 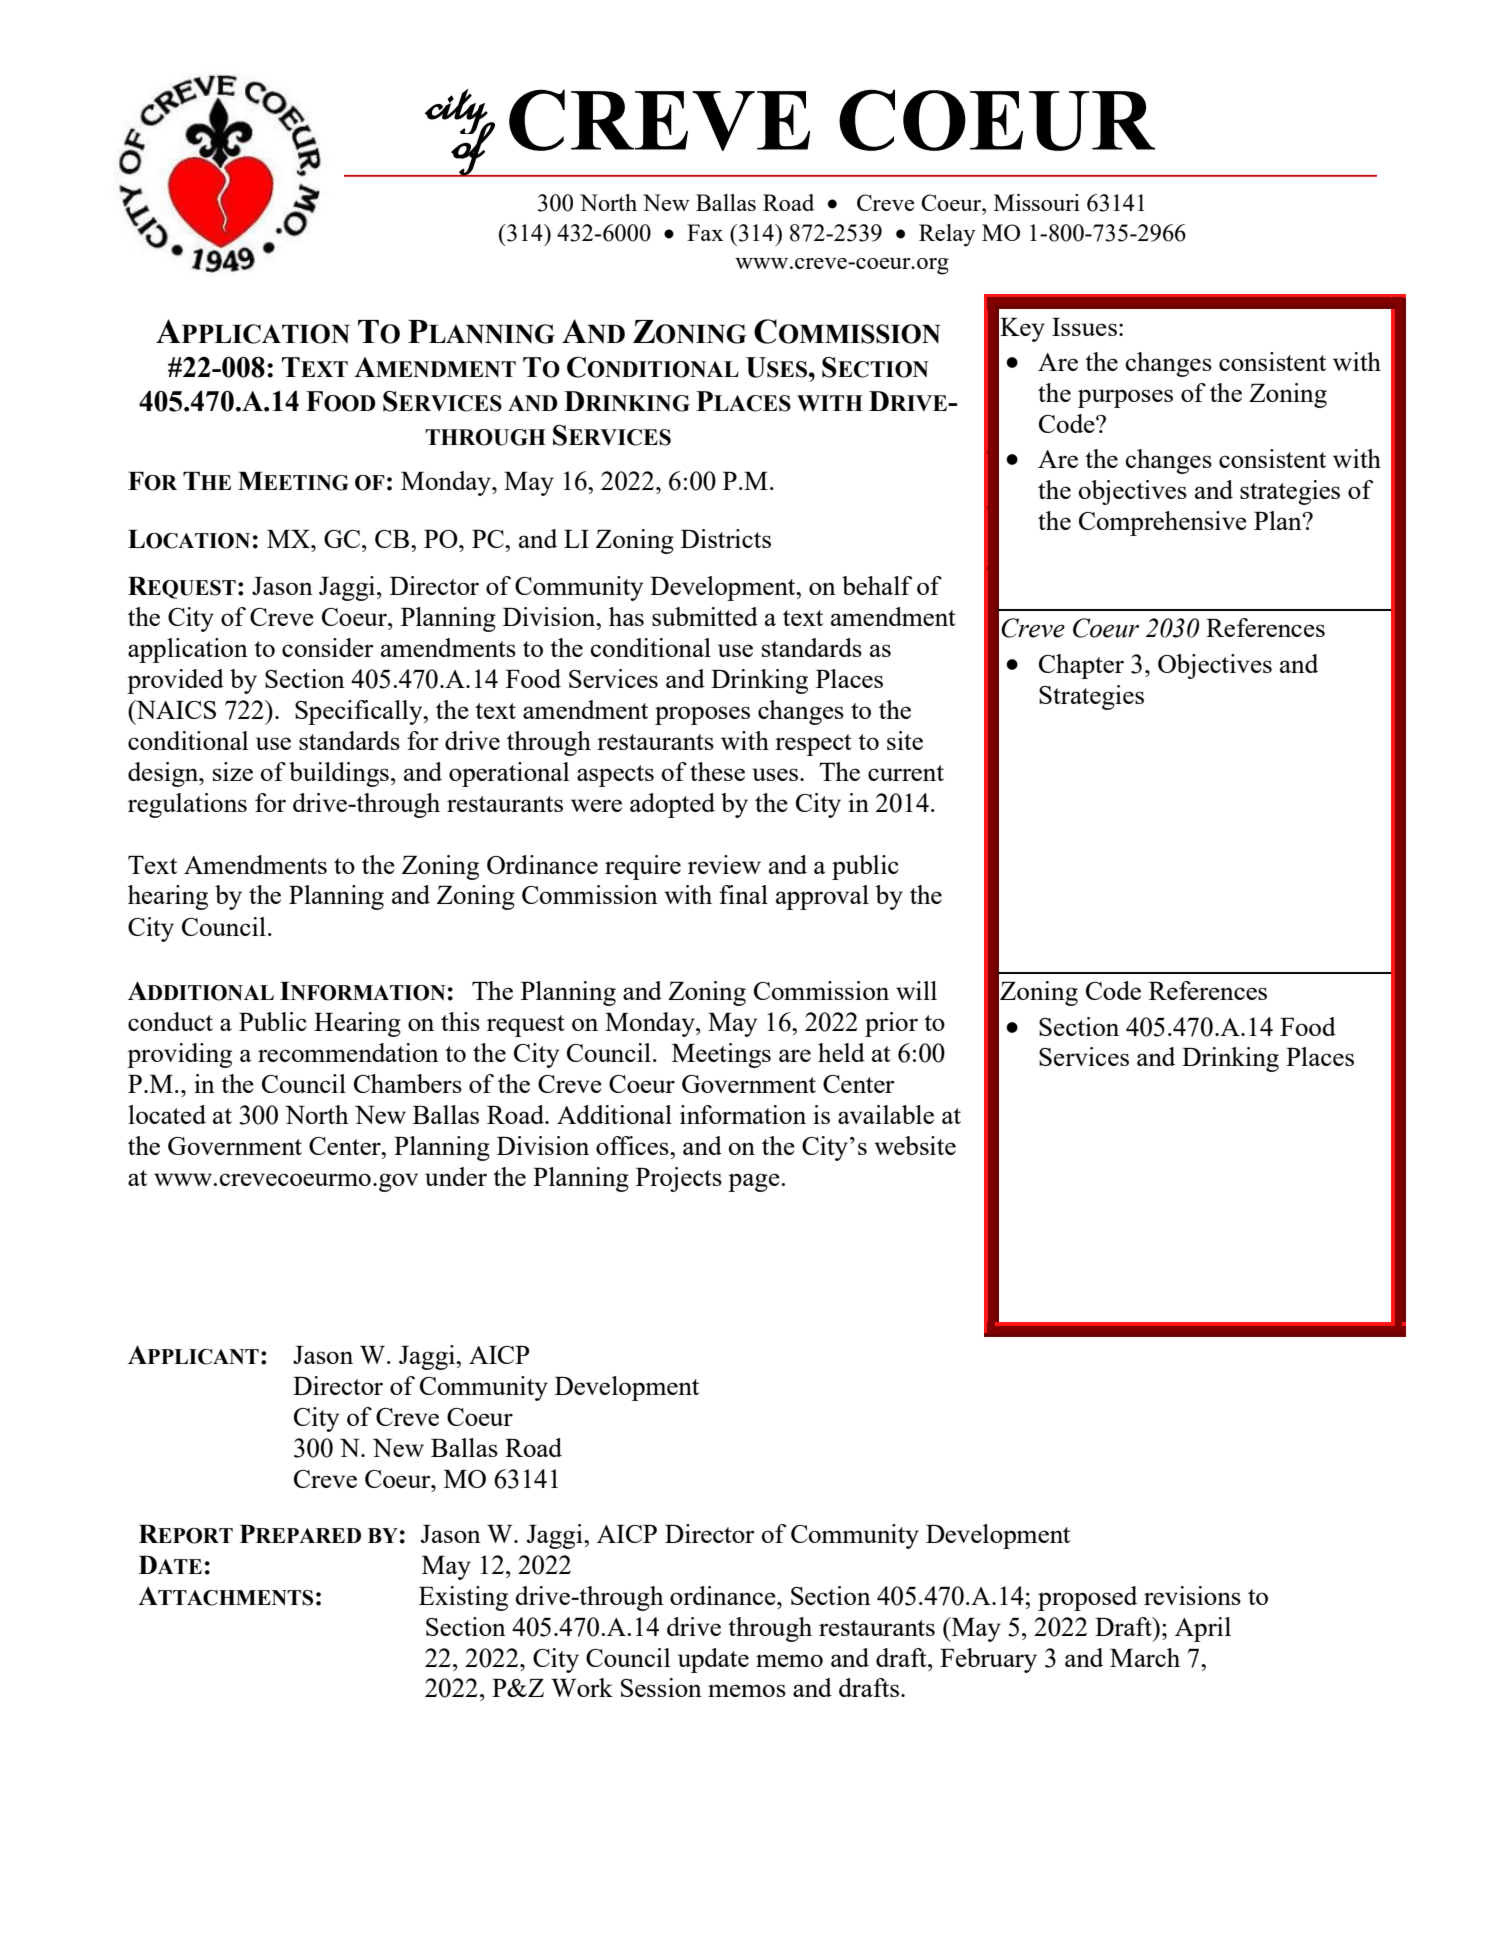 What do you see at coordinates (702, 715) in the screenshot?
I see `proposes` at bounding box center [702, 715].
